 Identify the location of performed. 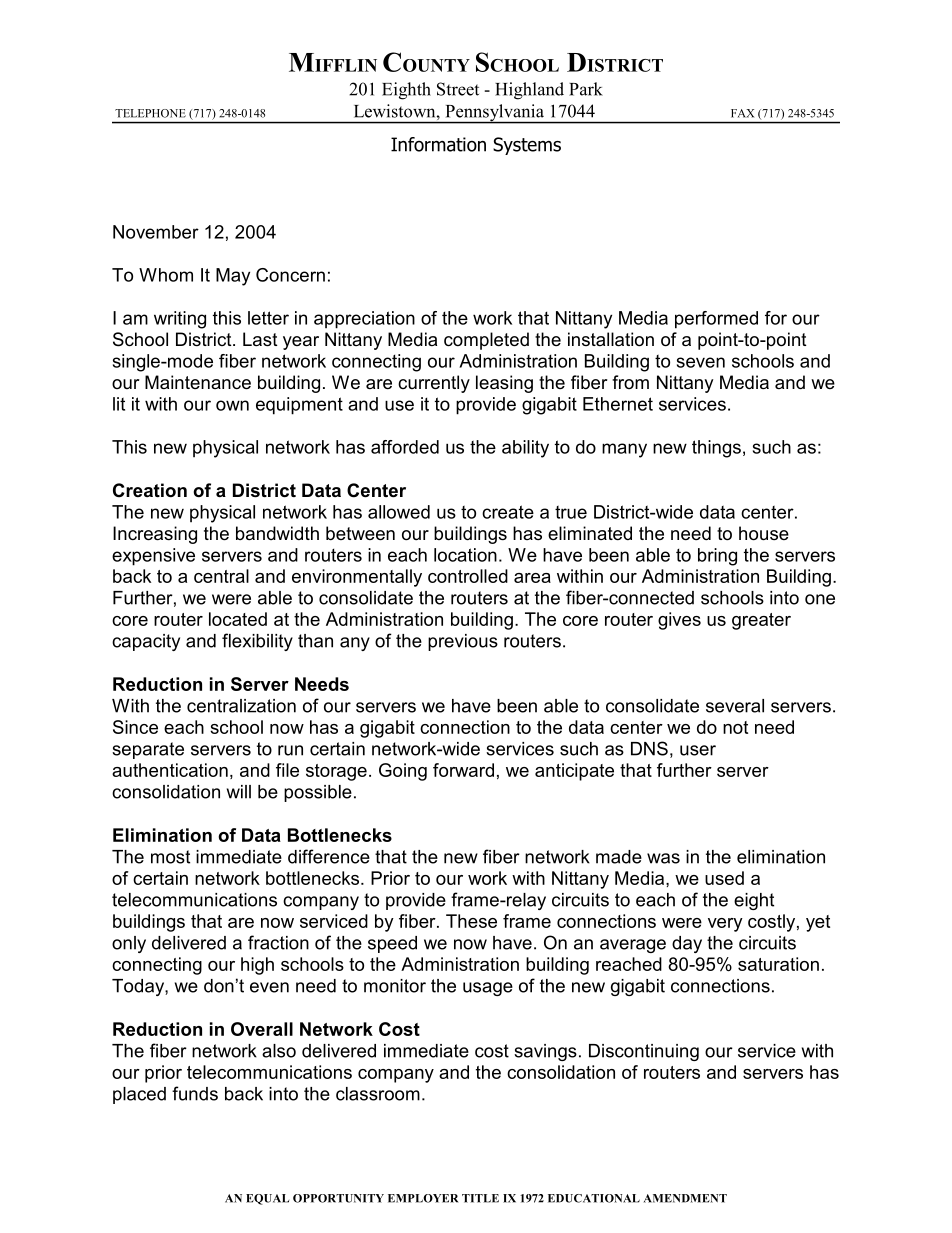
(716, 320).
